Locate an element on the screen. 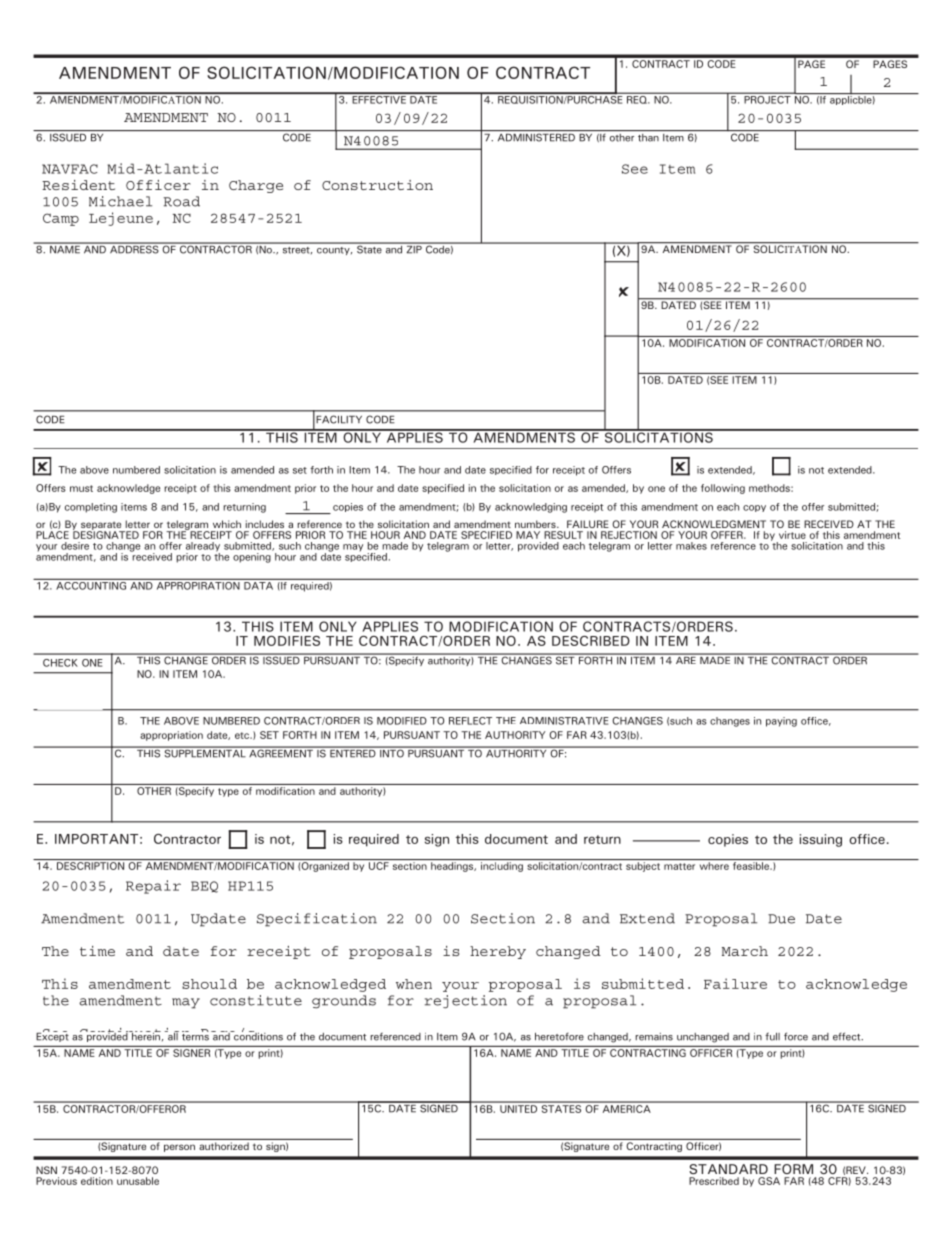  PROJECT is located at coordinates (767, 98).
